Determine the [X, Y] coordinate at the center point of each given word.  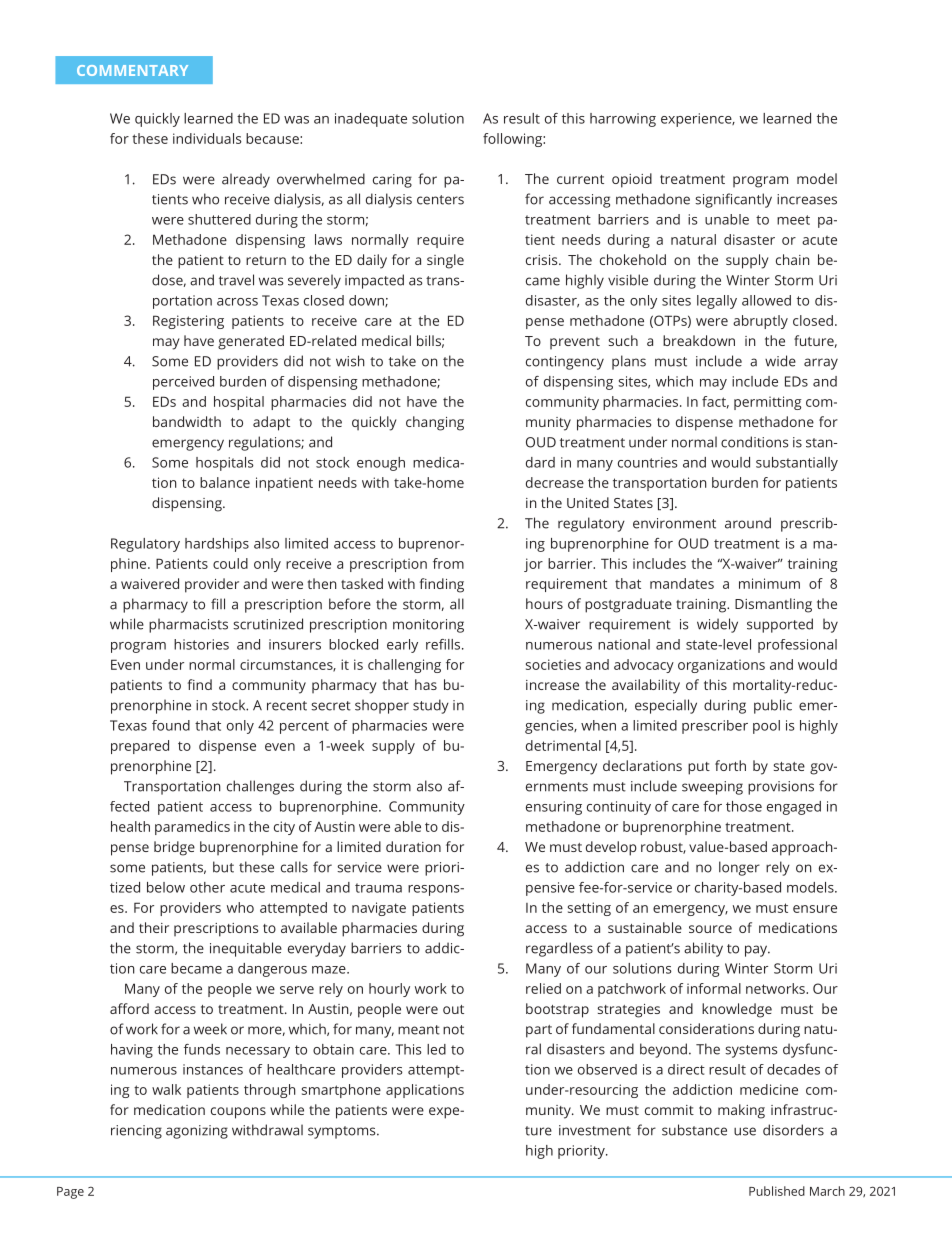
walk [166, 1089]
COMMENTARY [132, 70]
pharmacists [188, 625]
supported [780, 625]
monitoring [428, 626]
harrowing [623, 120]
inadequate [371, 120]
